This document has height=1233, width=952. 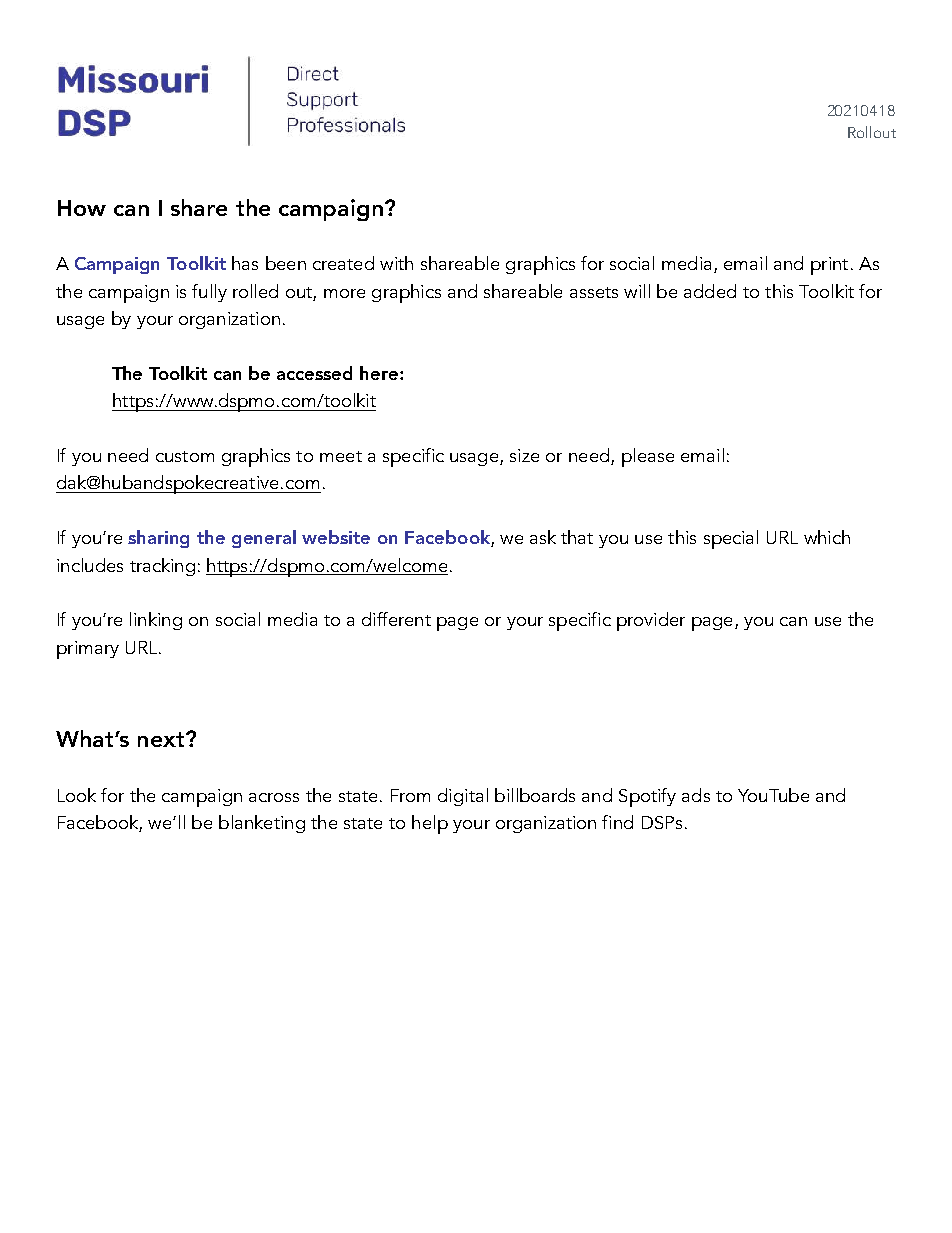 What do you see at coordinates (651, 621) in the document?
I see `provider` at bounding box center [651, 621].
